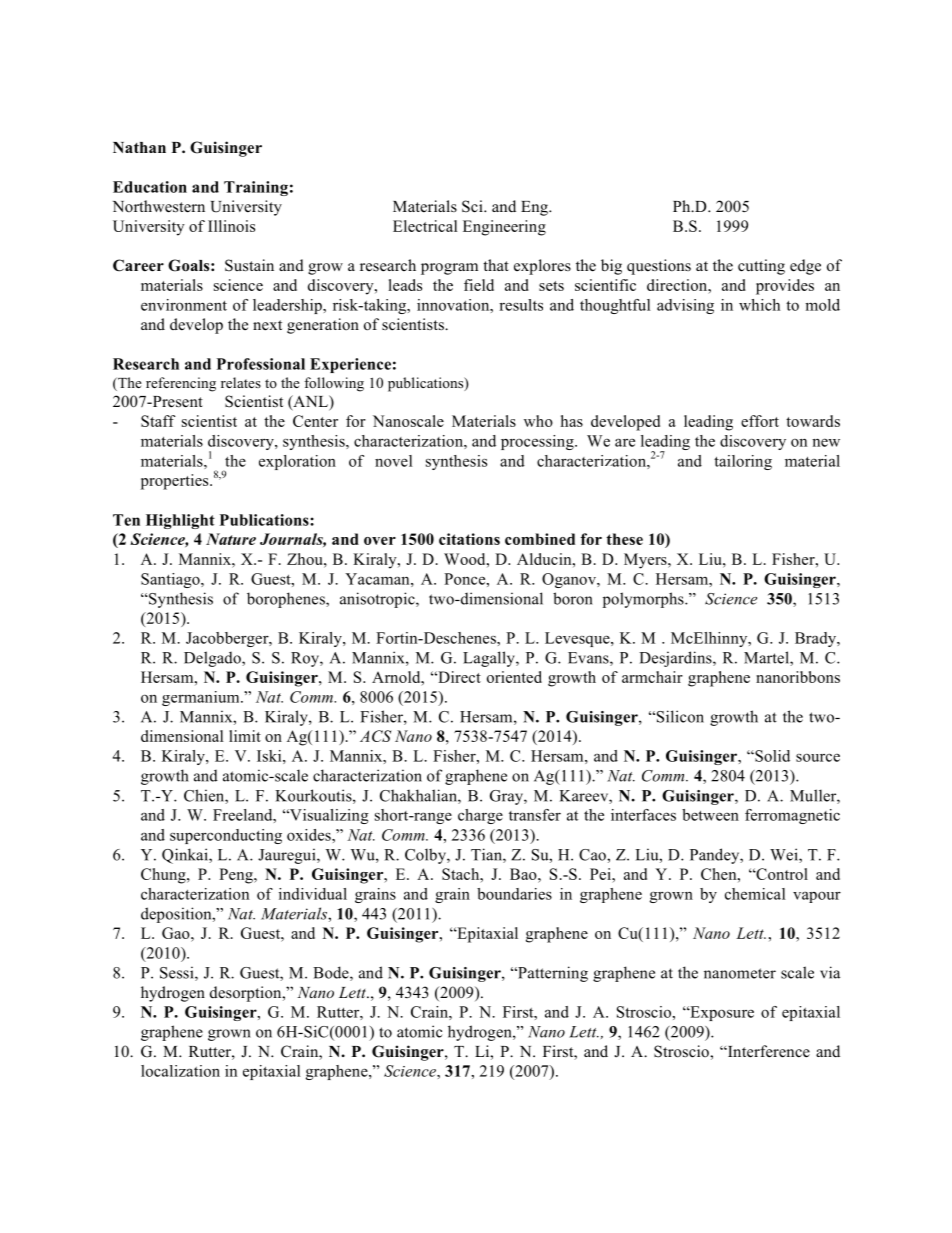 Image resolution: width=952 pixels, height=1233 pixels. Describe the element at coordinates (504, 228) in the page. I see `Engineering` at that location.
